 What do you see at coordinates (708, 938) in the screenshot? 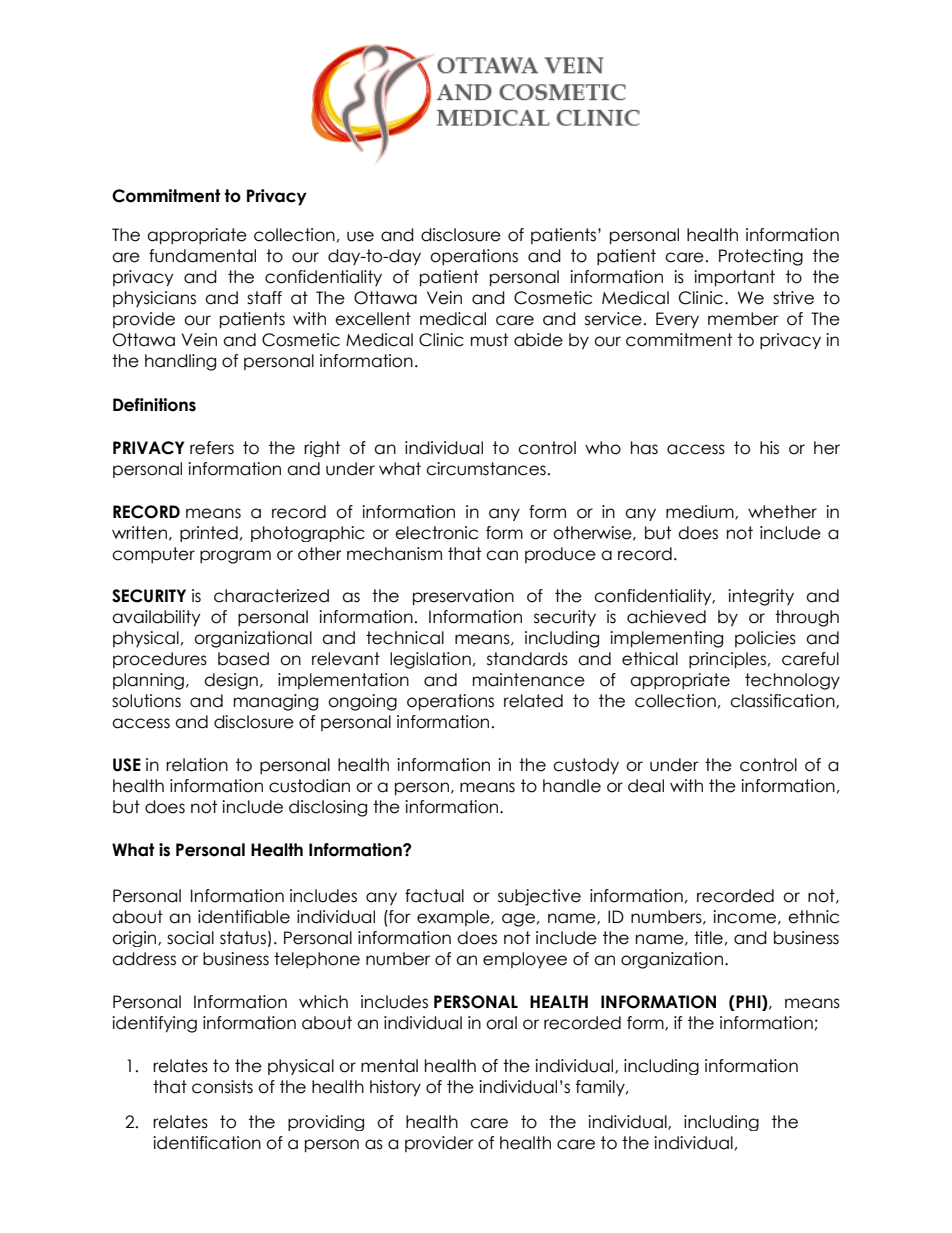
I see `title` at bounding box center [708, 938].
